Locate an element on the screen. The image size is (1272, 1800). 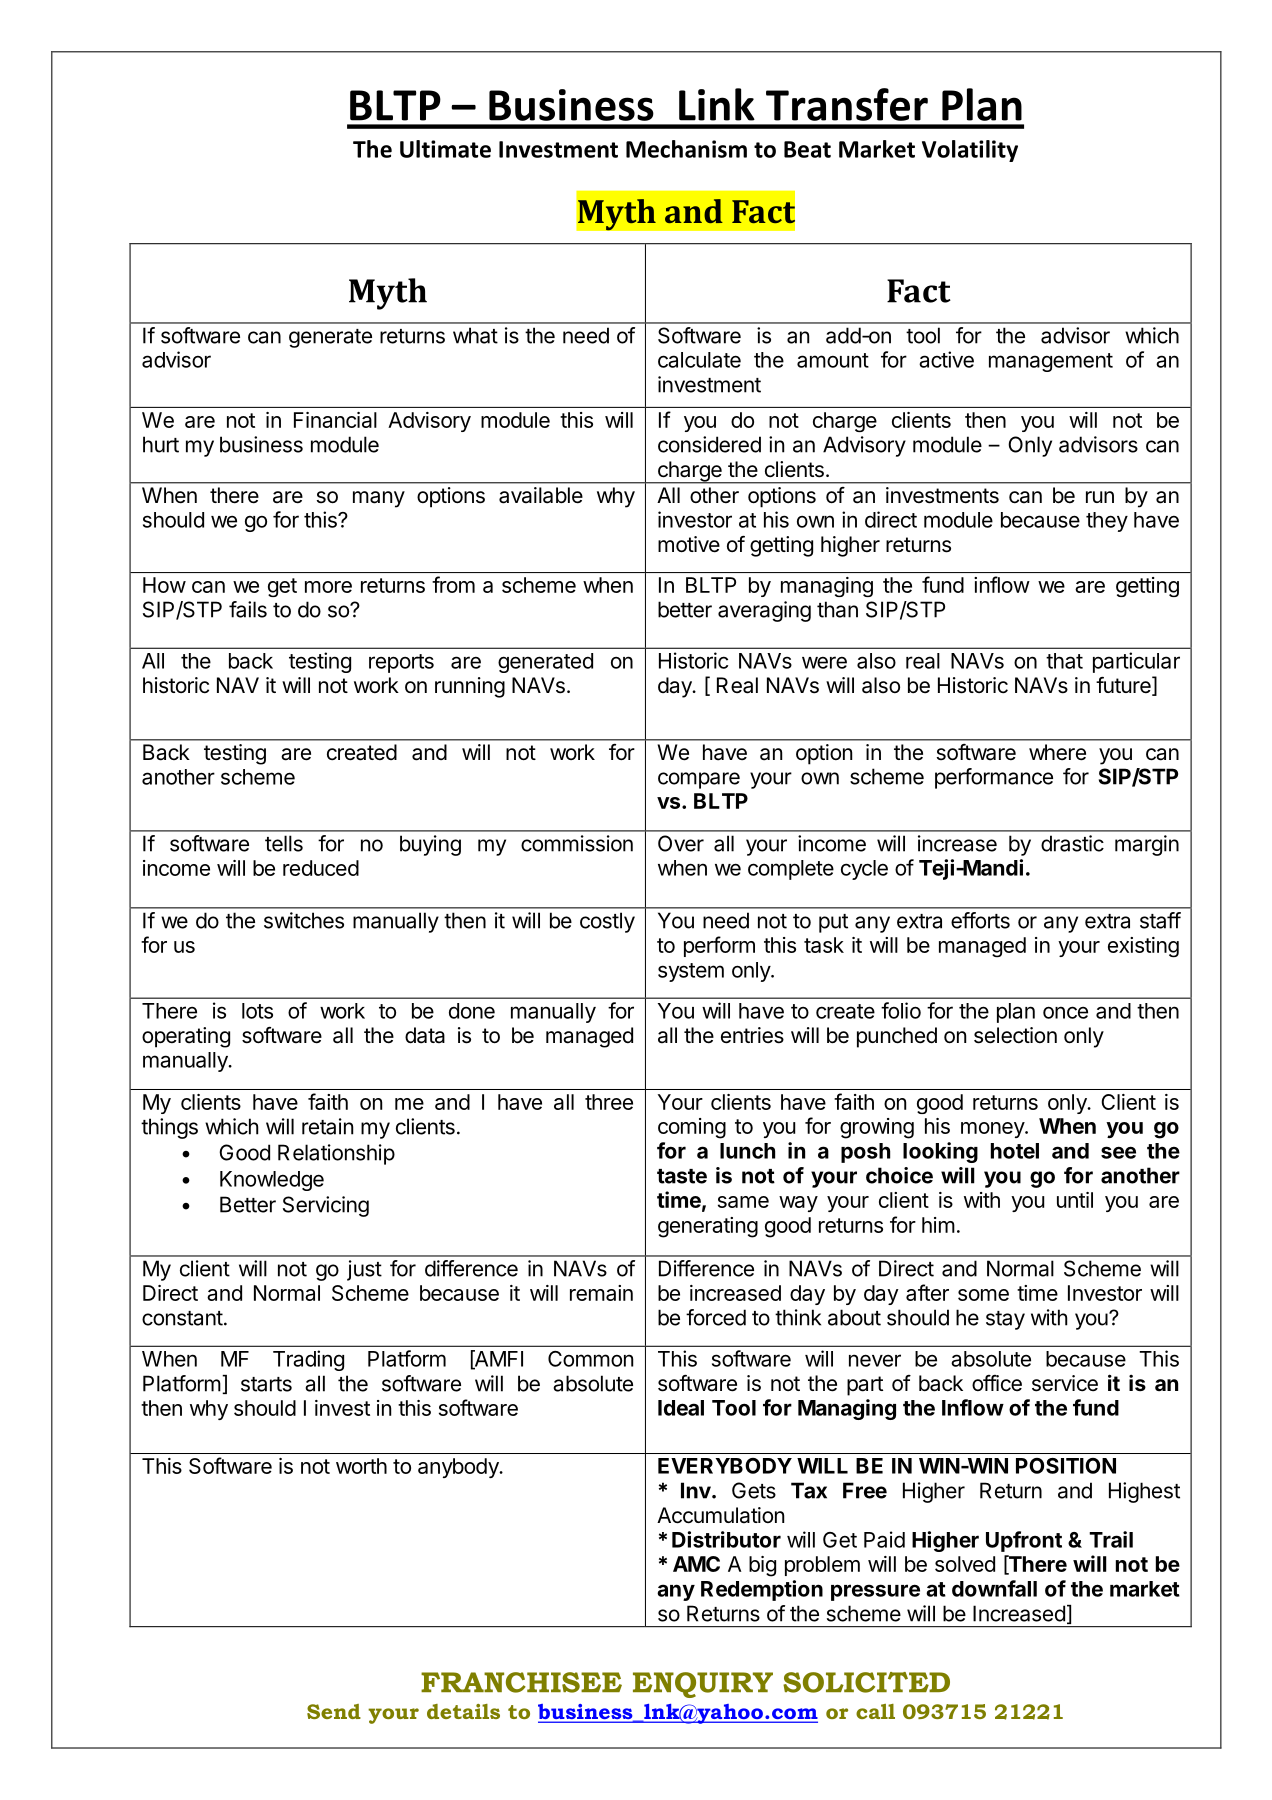
ENQUIRY is located at coordinates (703, 1685).
